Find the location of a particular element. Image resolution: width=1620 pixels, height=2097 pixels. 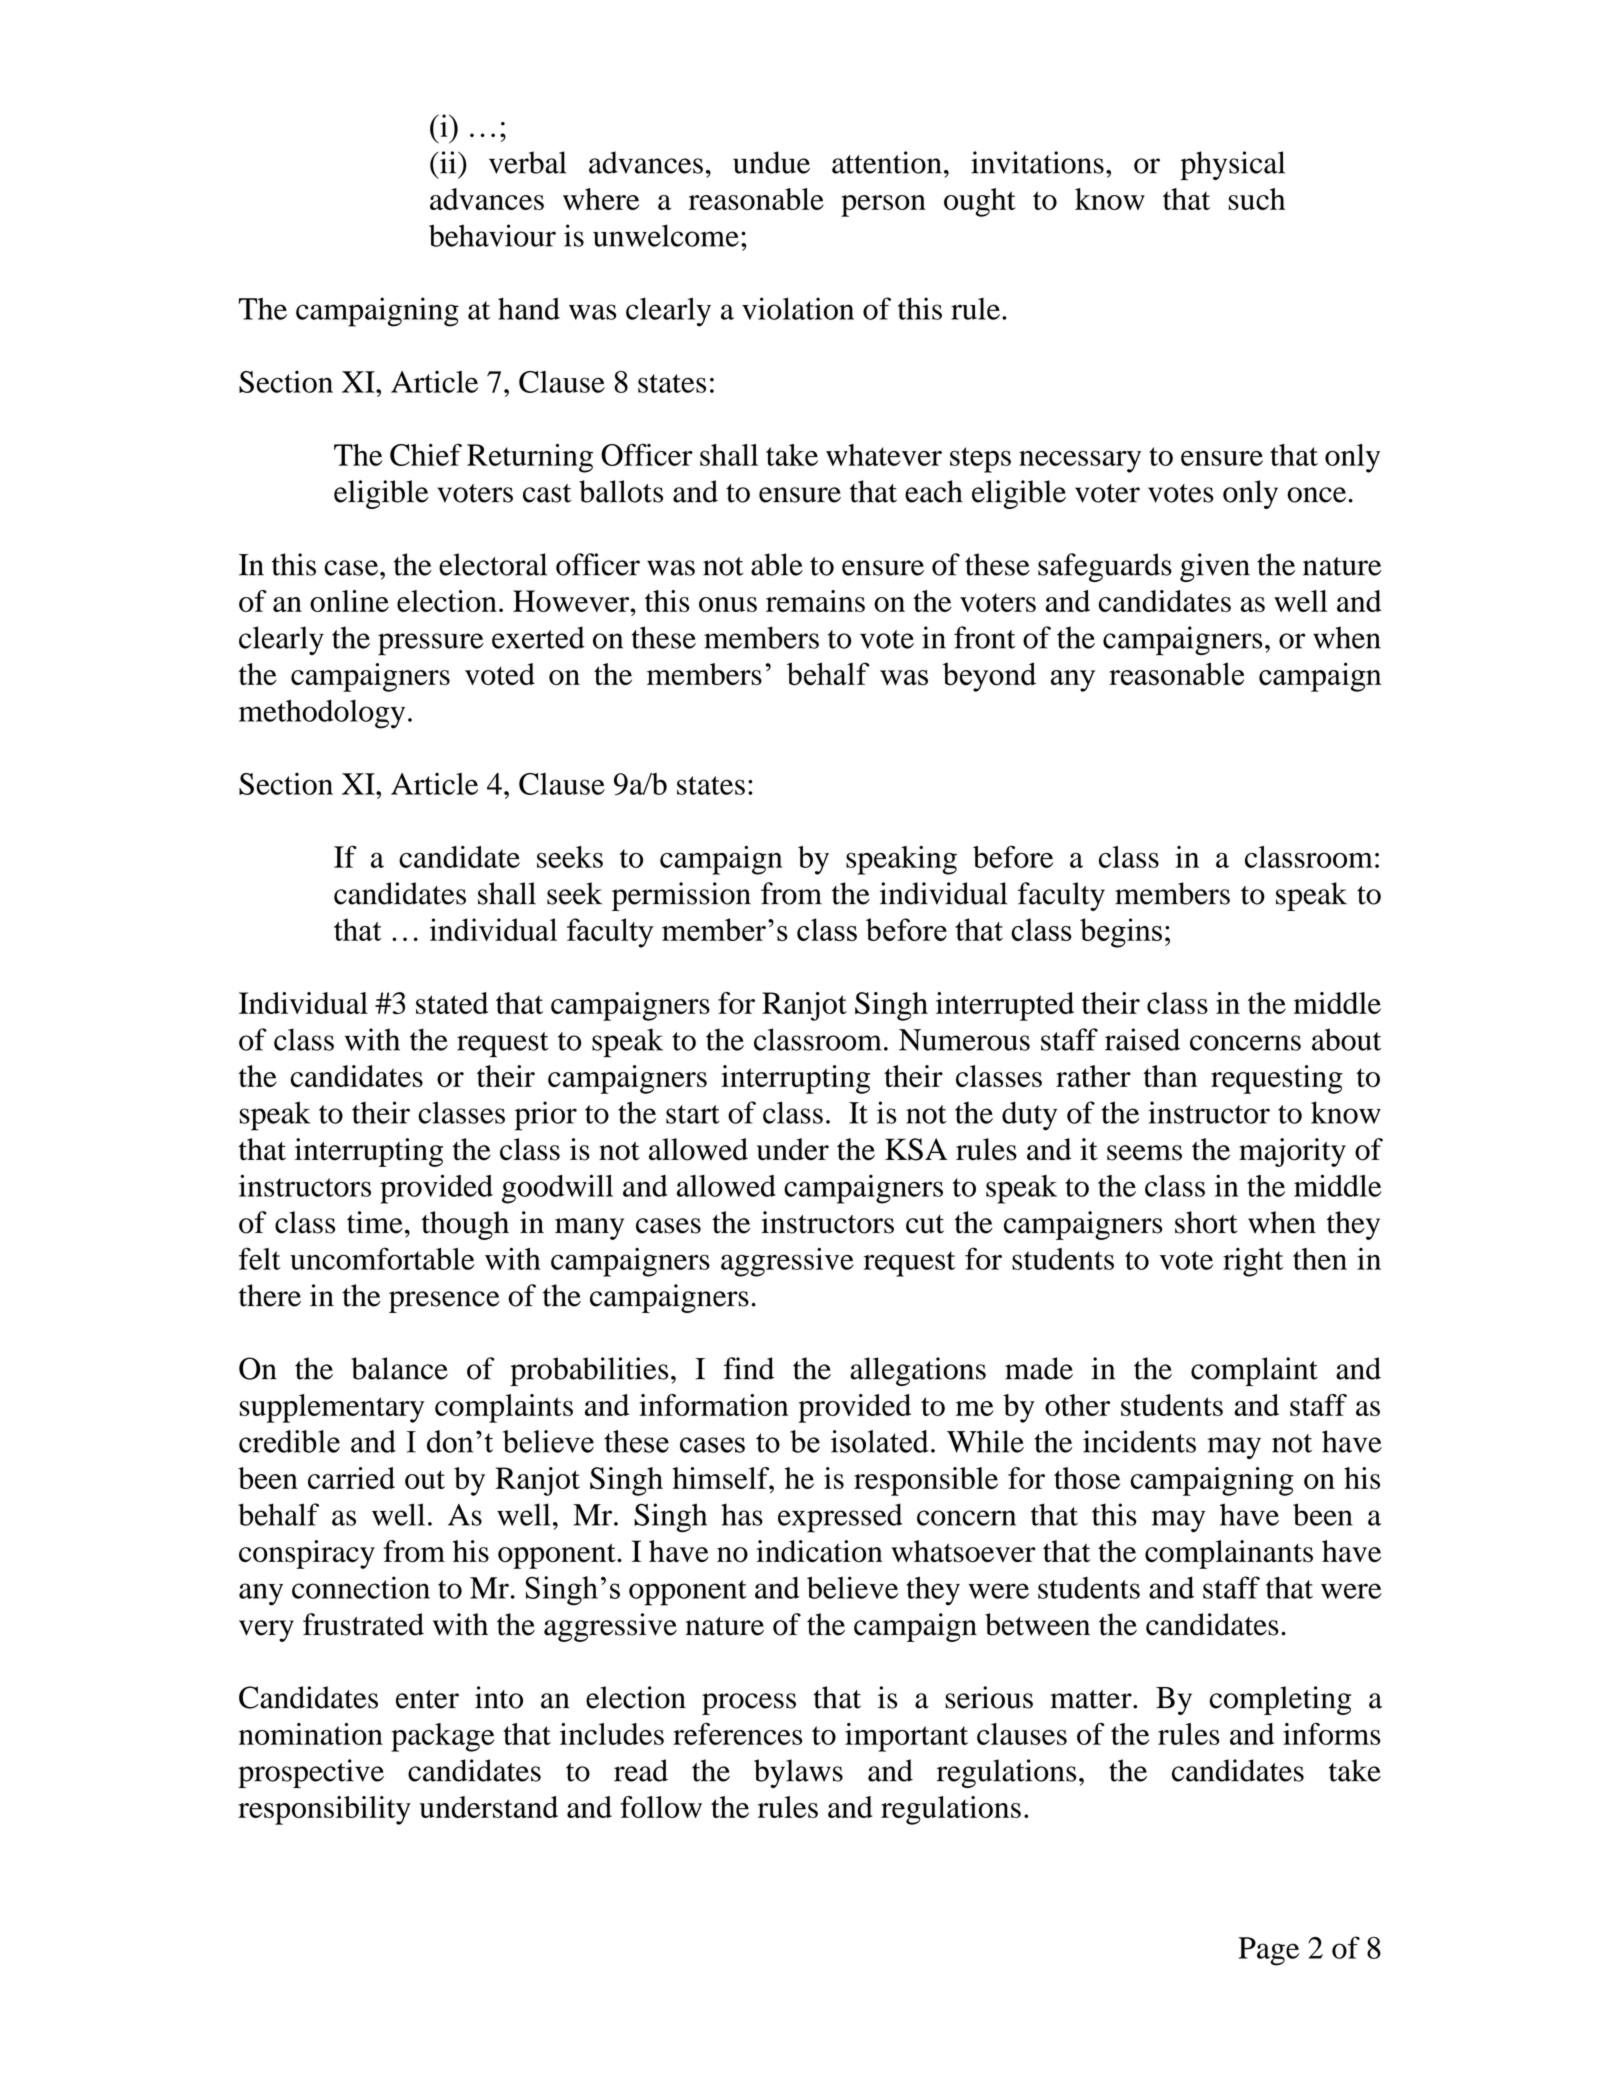

responsibility is located at coordinates (324, 1810).
